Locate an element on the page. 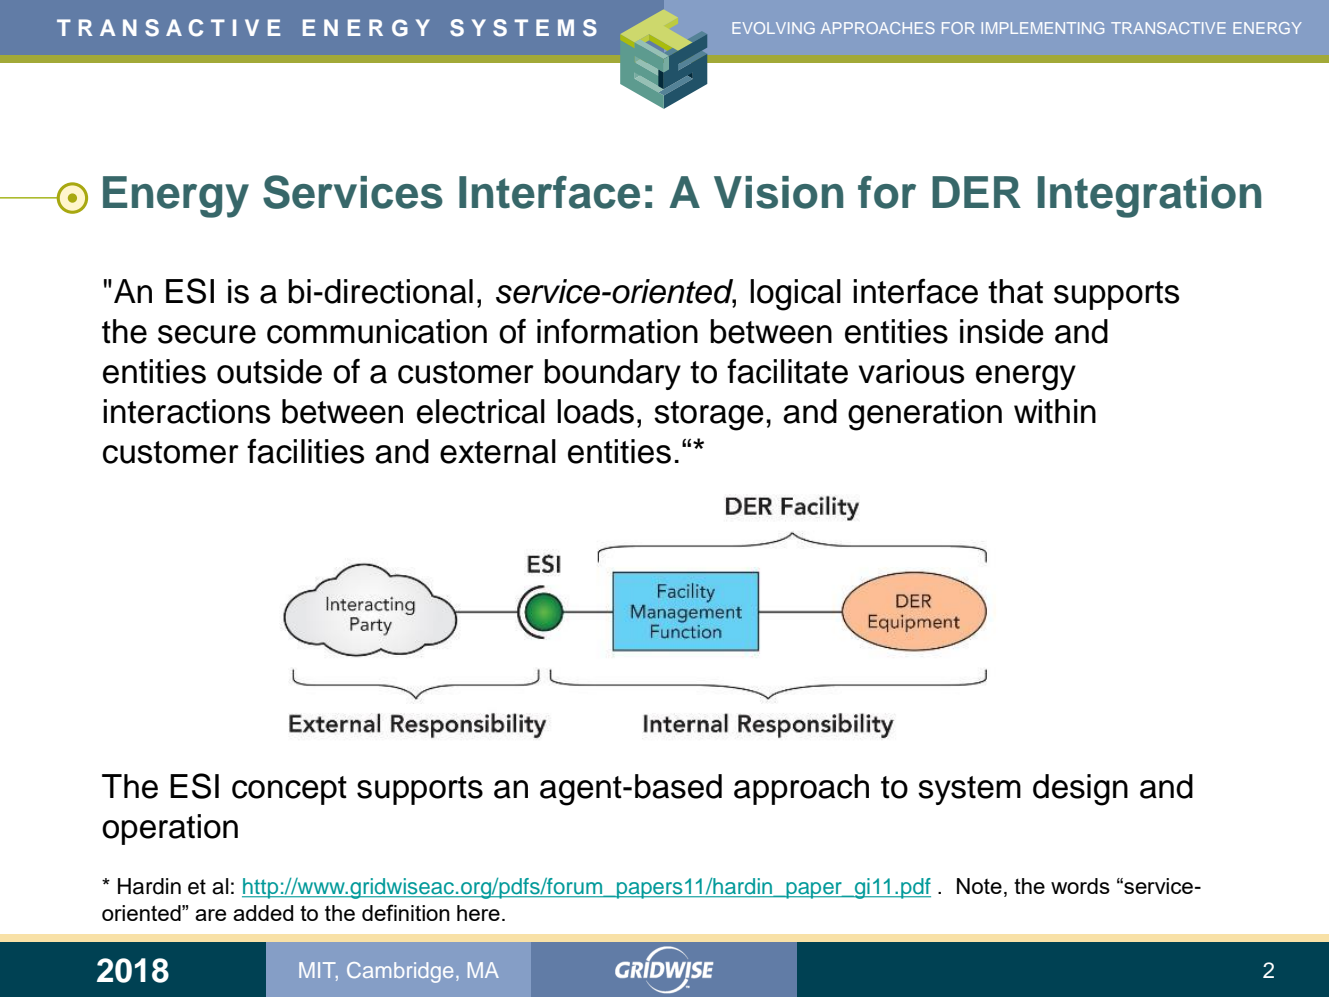 The width and height of the document is (1329, 997). inside is located at coordinates (1002, 331).
